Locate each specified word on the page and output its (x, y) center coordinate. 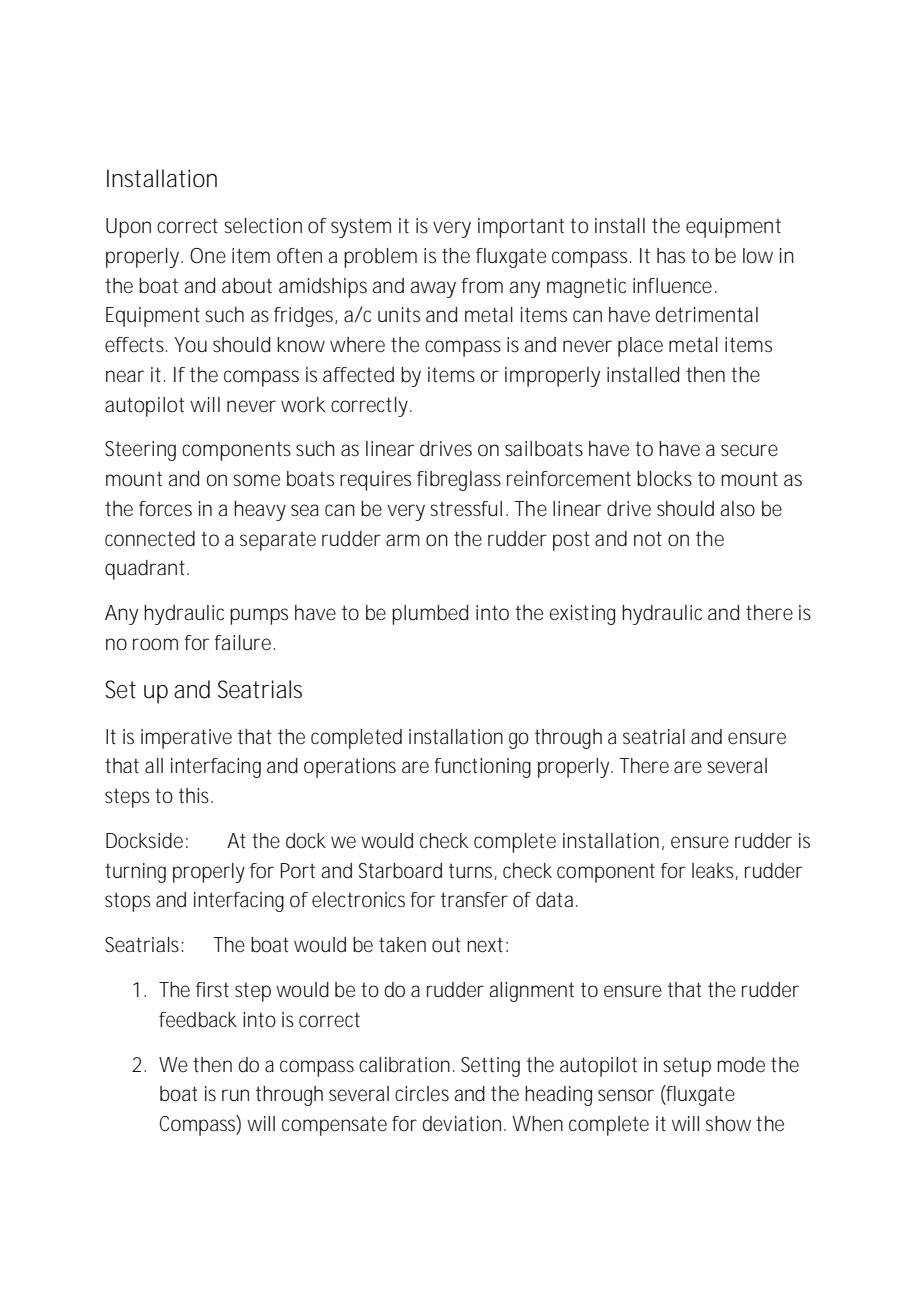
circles (422, 1094)
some (256, 480)
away (433, 289)
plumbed (430, 615)
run (235, 1095)
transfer (474, 900)
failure (245, 643)
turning (135, 873)
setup (687, 1067)
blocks (664, 479)
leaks (715, 871)
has (671, 255)
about (247, 286)
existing (582, 615)
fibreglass (459, 481)
